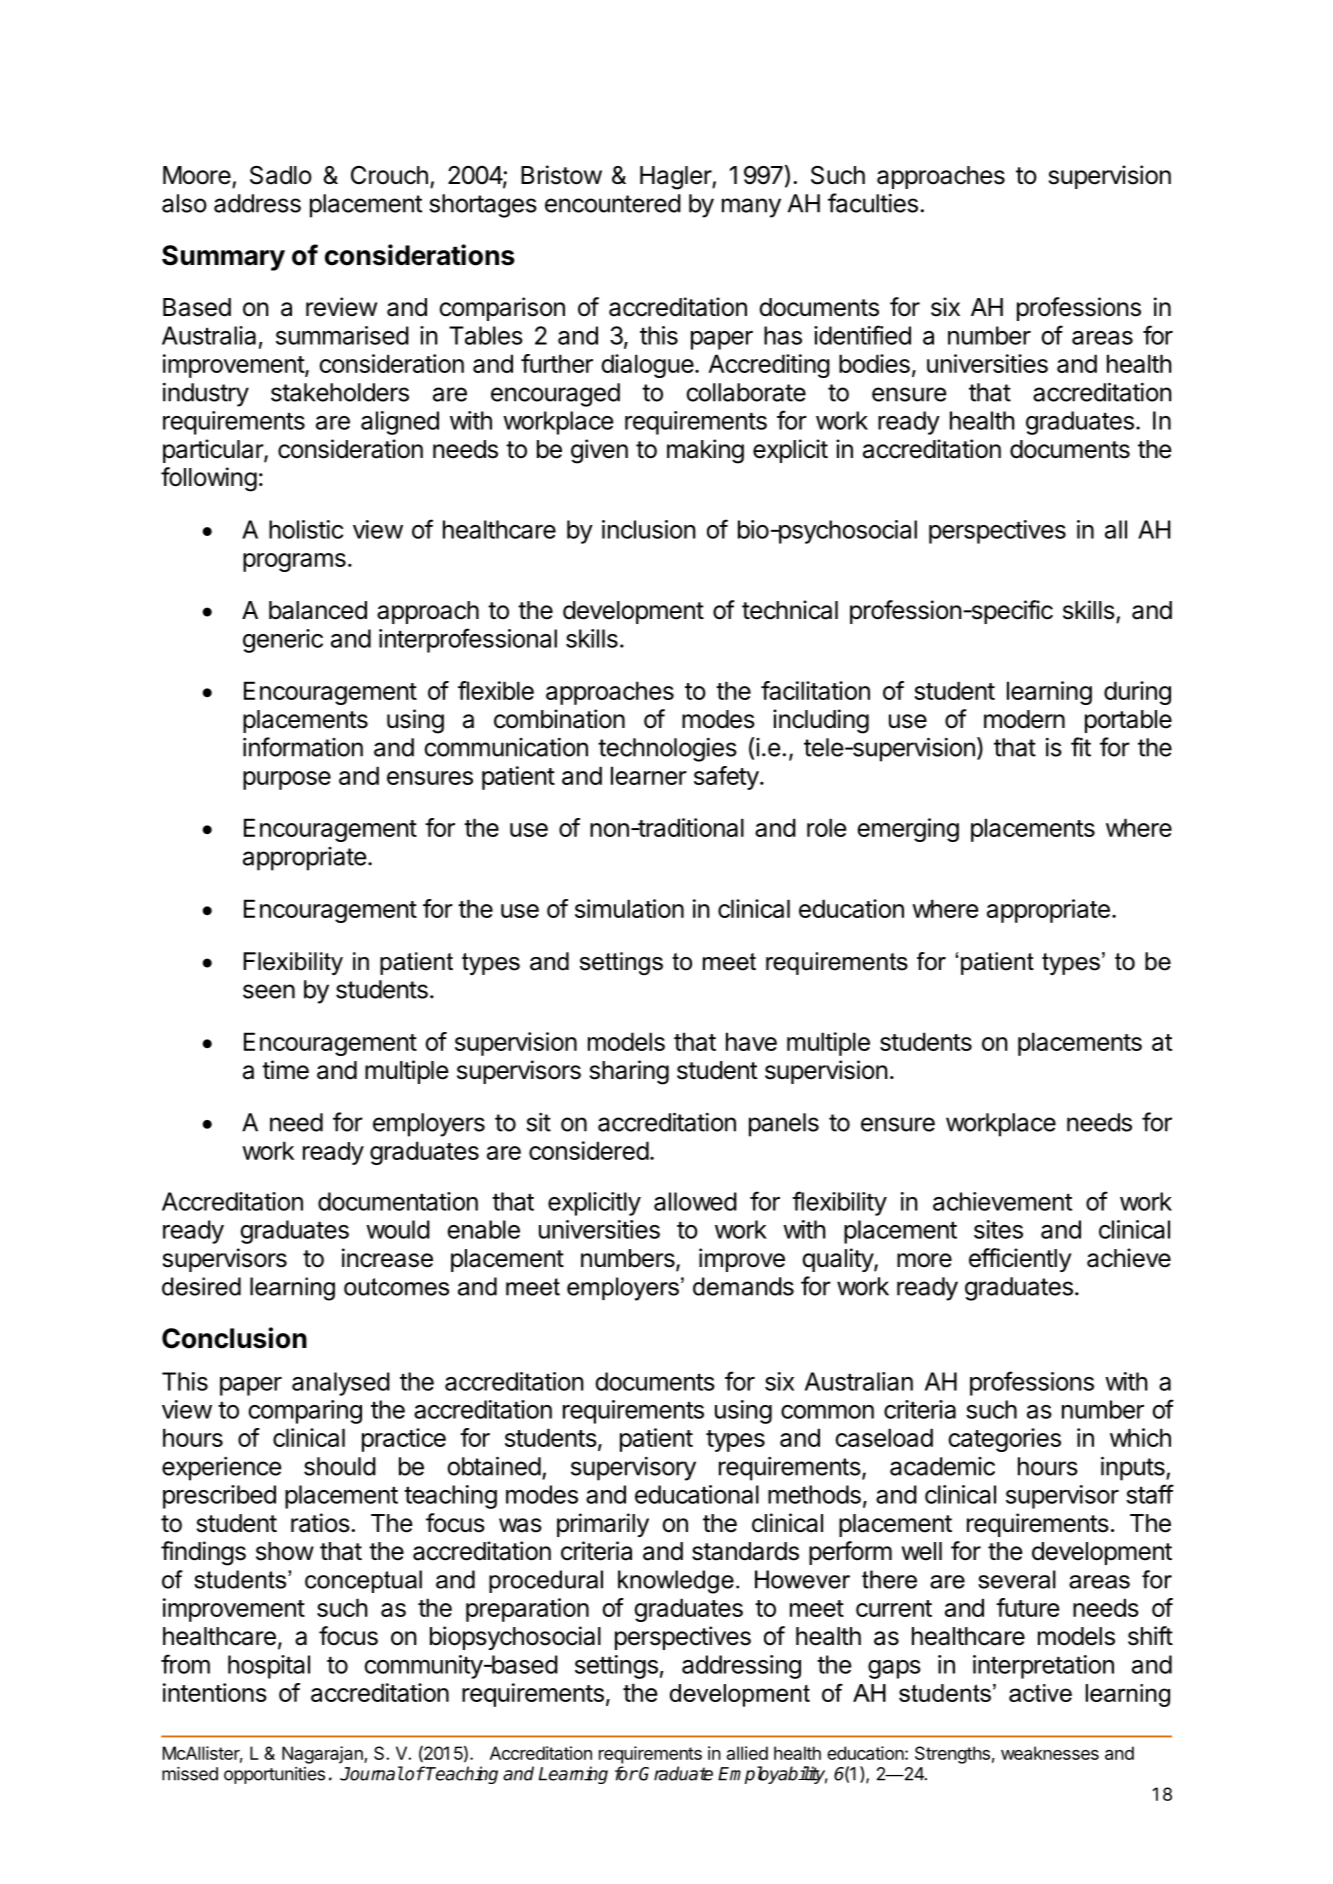 This screenshot has width=1333, height=1884. I want to click on technologies, so click(667, 750).
